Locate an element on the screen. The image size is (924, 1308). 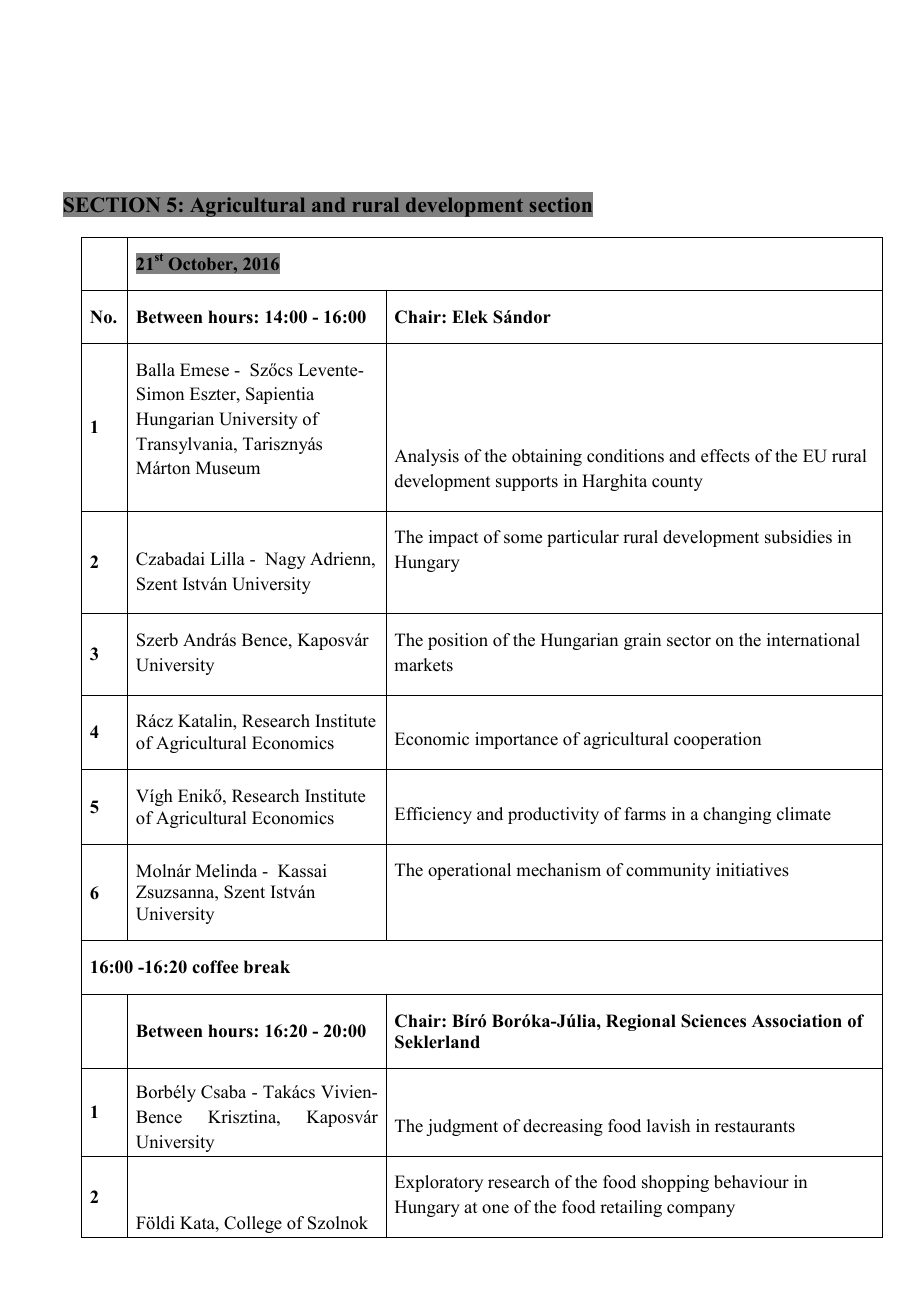
effects is located at coordinates (725, 456).
